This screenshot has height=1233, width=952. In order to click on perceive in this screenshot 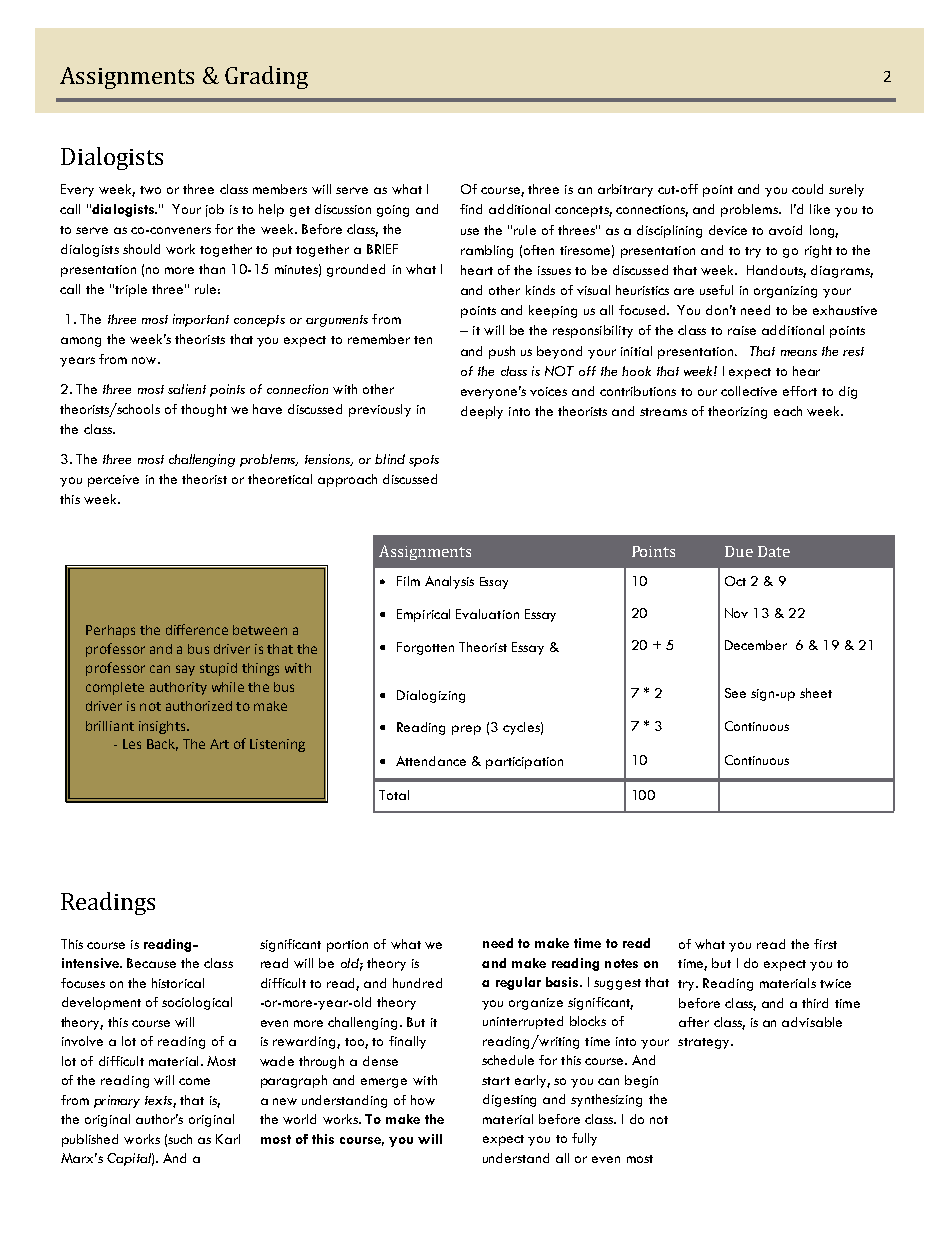, I will do `click(113, 481)`.
